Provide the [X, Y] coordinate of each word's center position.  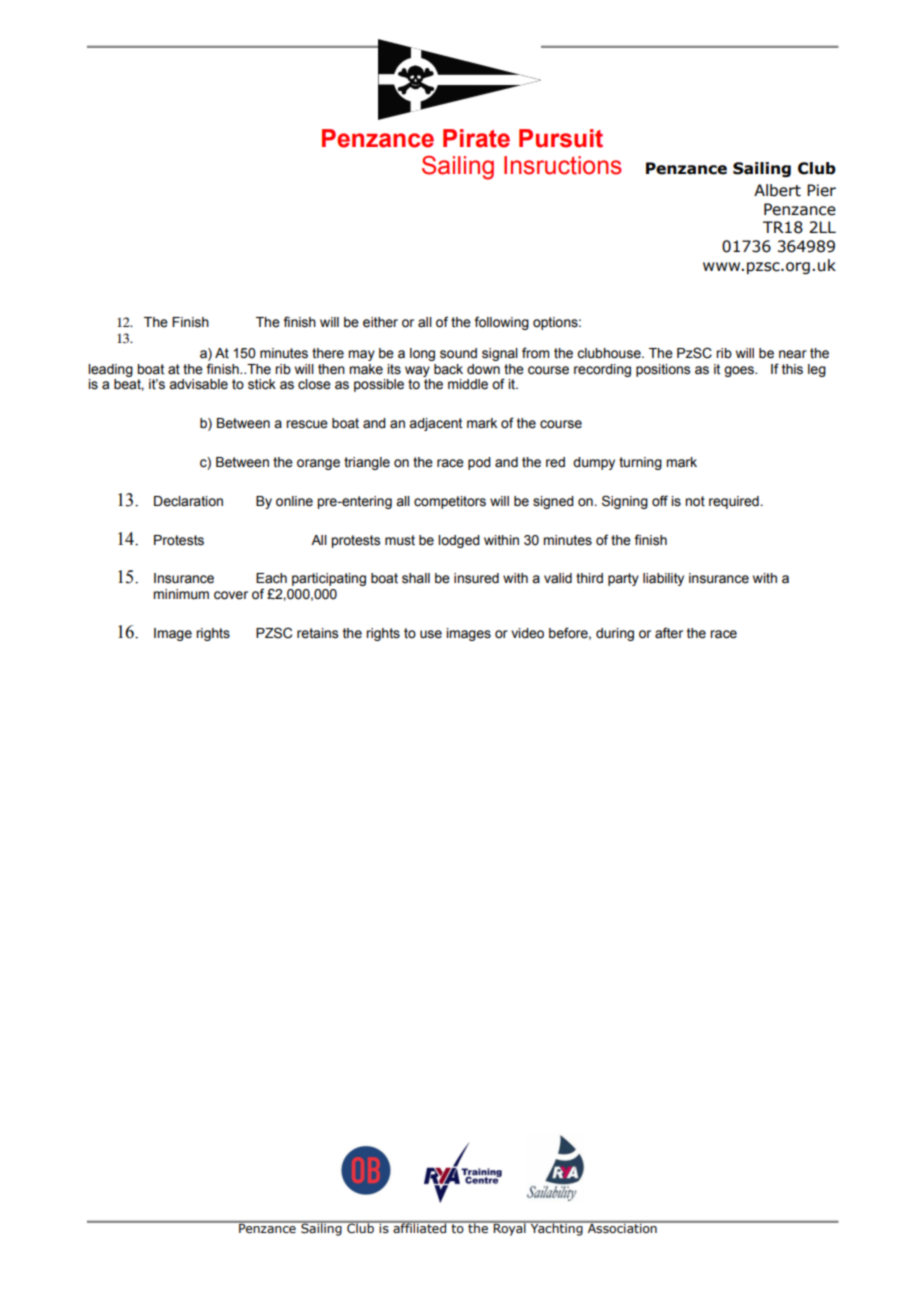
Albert [777, 190]
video [527, 633]
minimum [181, 594]
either [380, 322]
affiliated [419, 1227]
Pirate [476, 138]
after [669, 633]
